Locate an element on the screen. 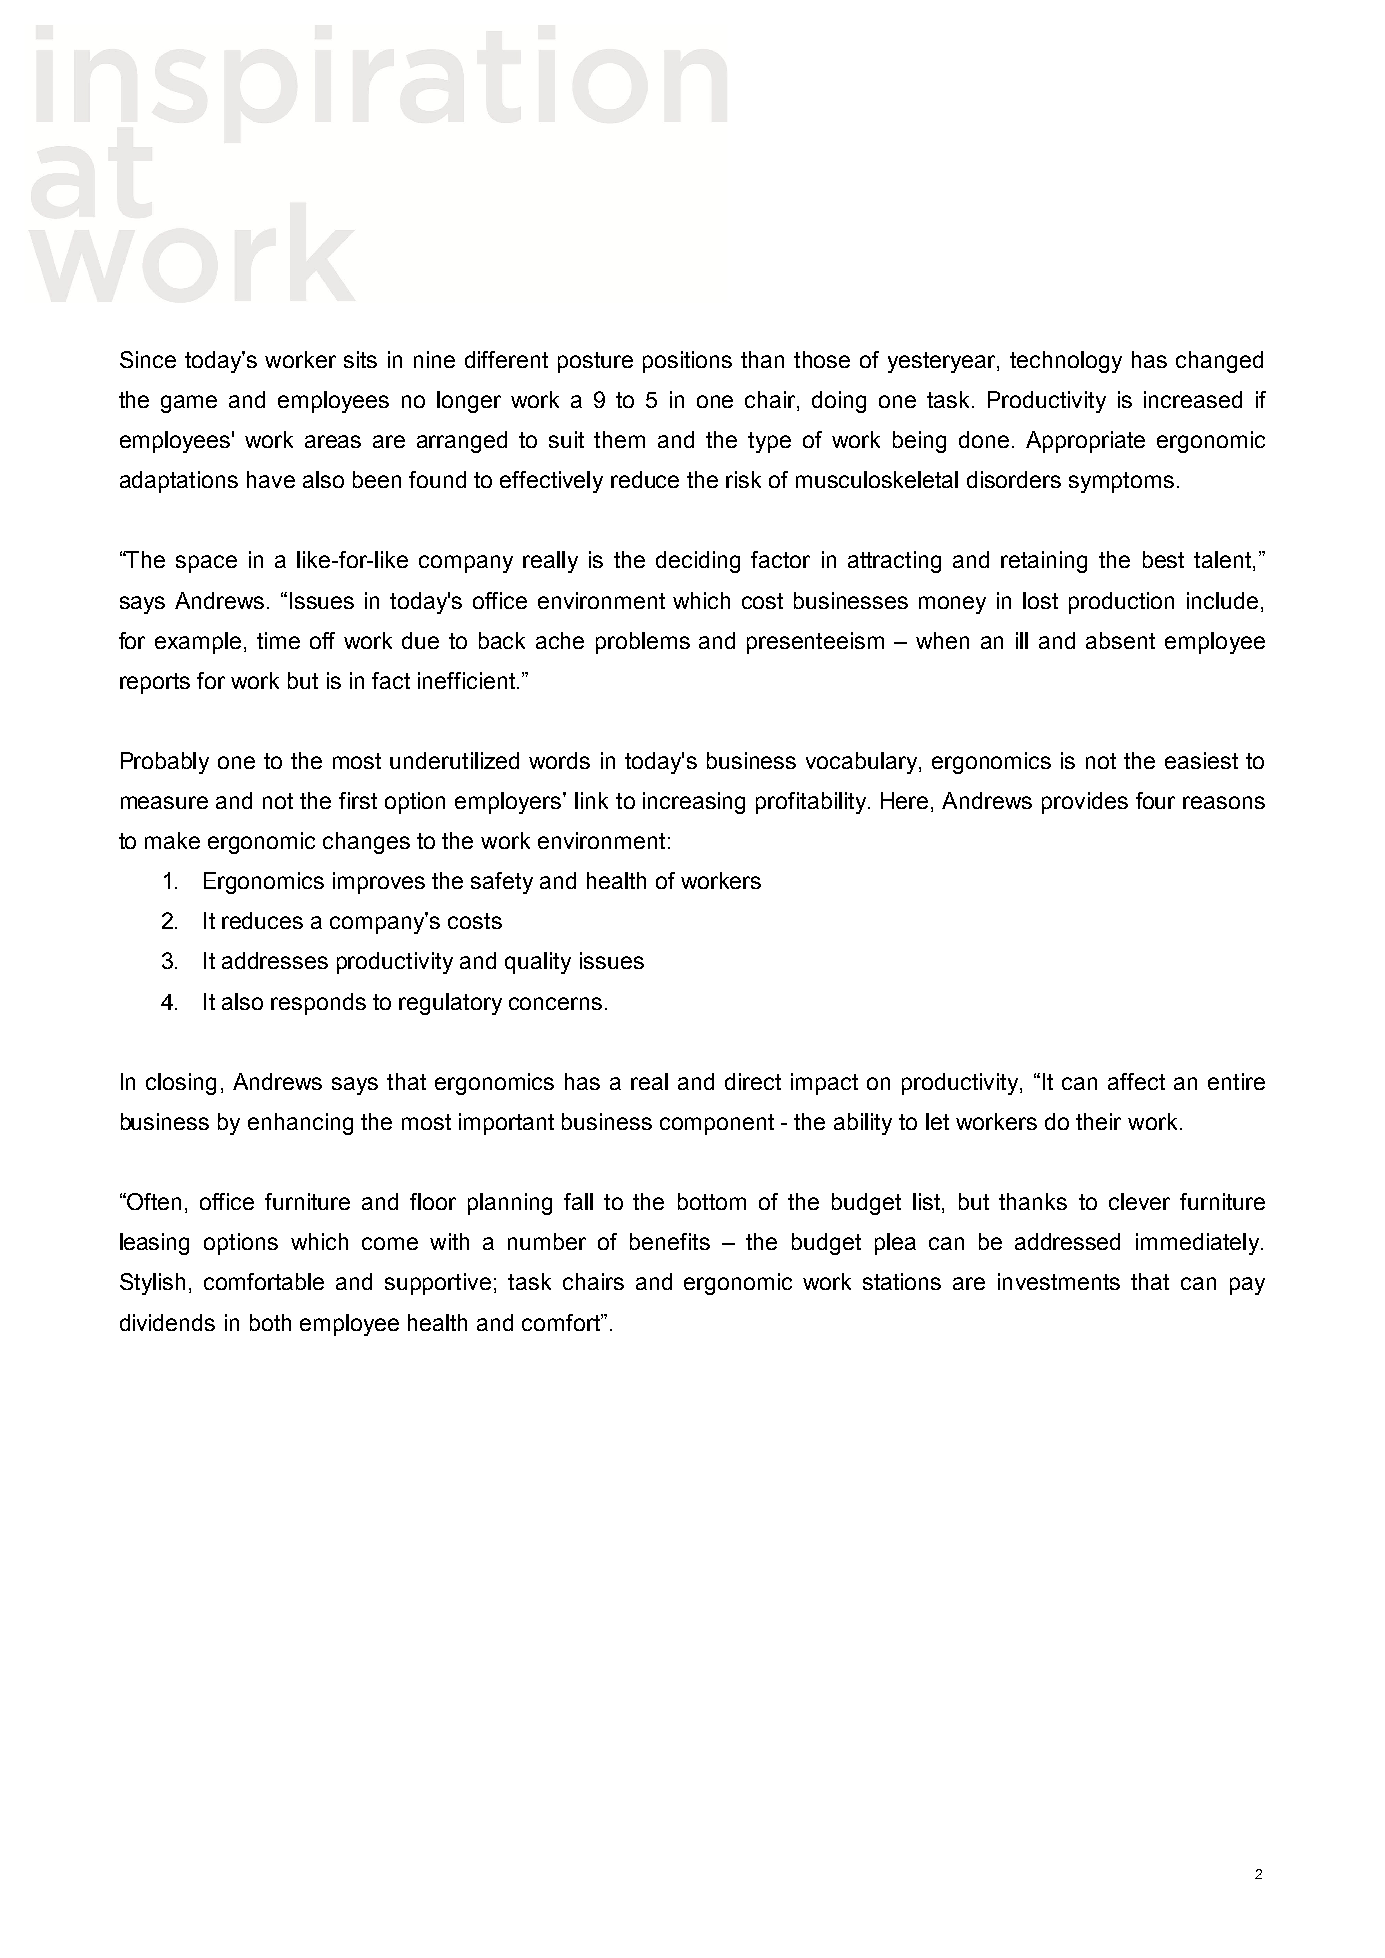 The image size is (1385, 1958). both is located at coordinates (270, 1322).
